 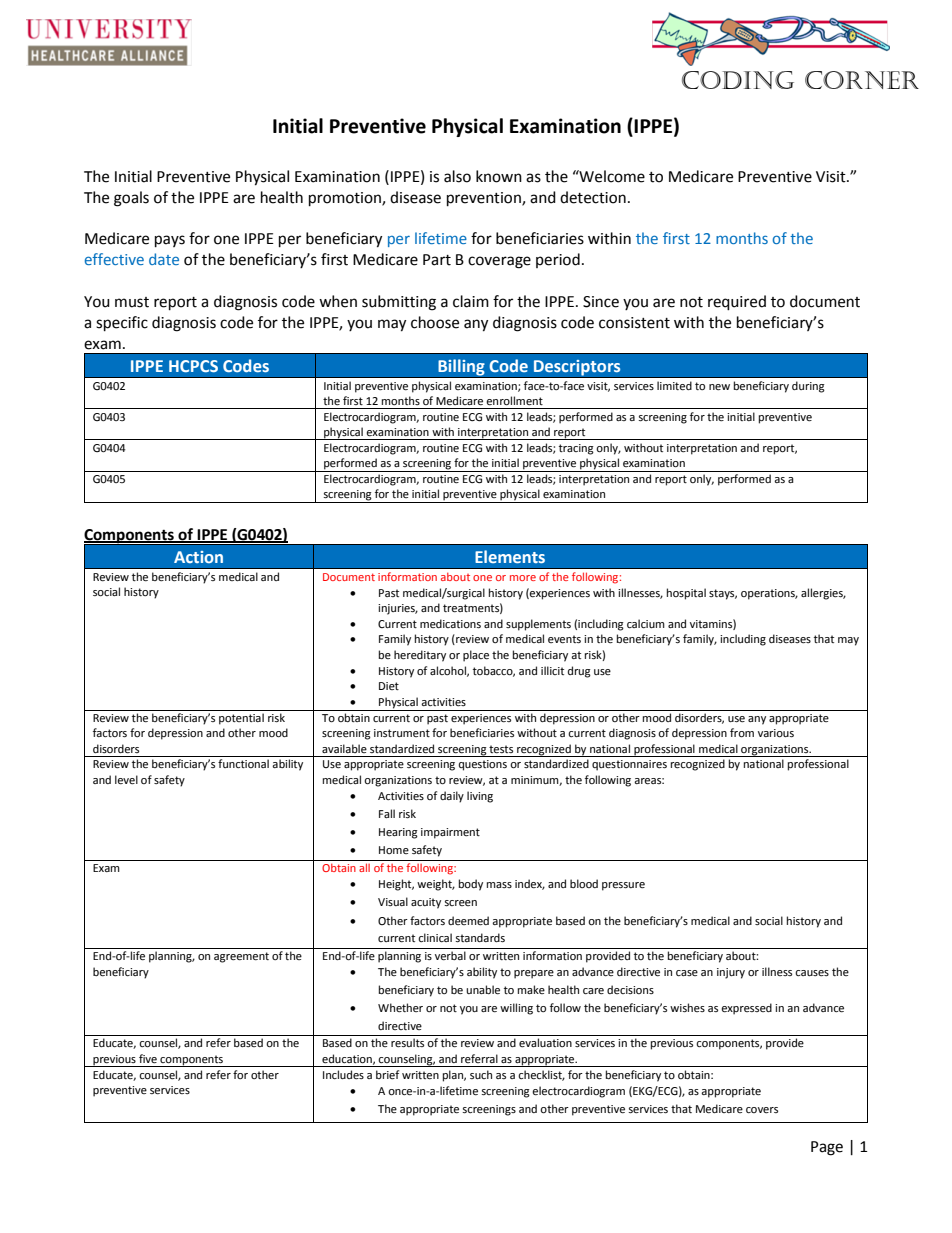 What do you see at coordinates (738, 80) in the screenshot?
I see `Coding` at bounding box center [738, 80].
